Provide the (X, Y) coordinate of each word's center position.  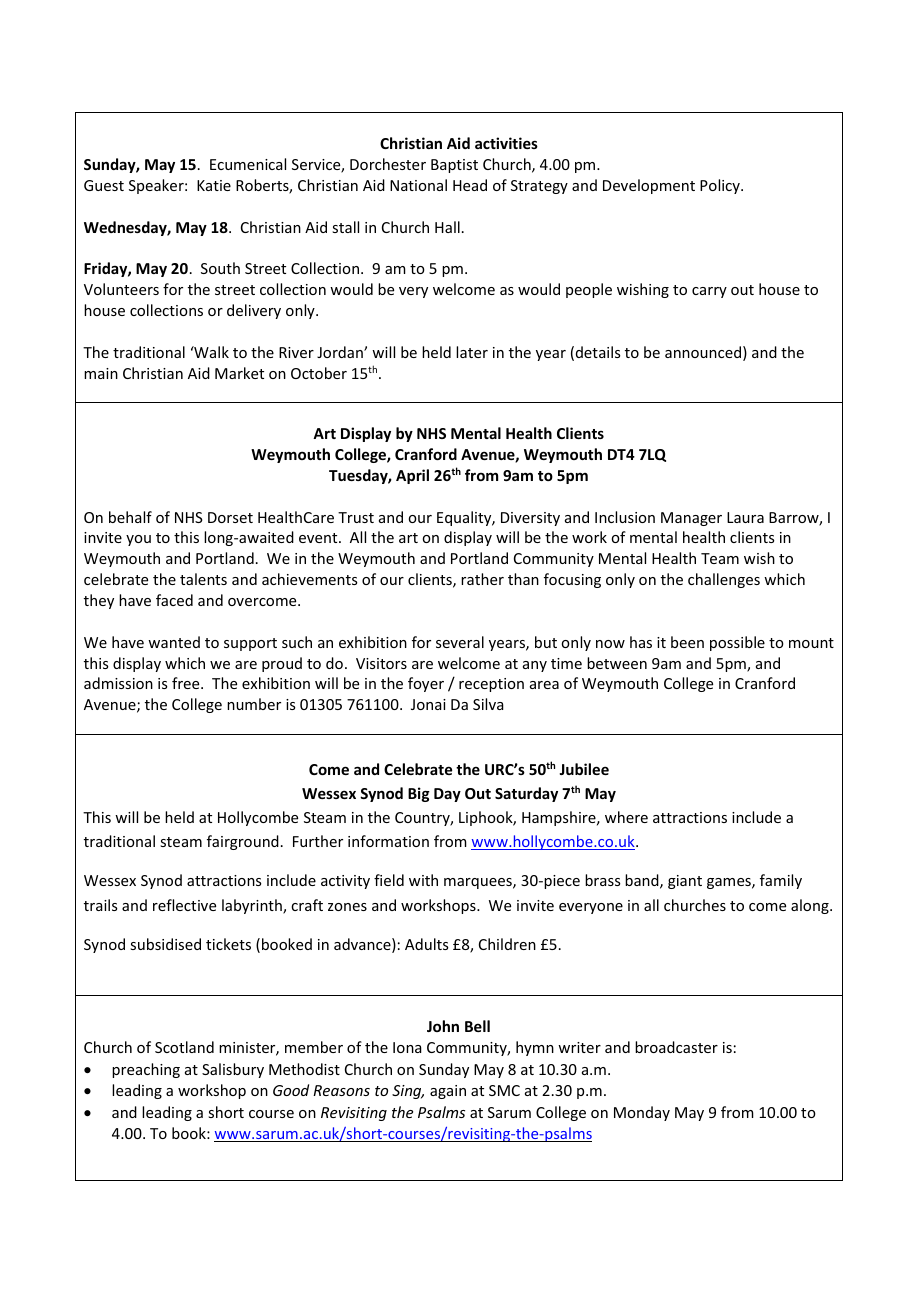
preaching (146, 1070)
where (626, 817)
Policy (721, 186)
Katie (214, 185)
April (412, 476)
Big (419, 794)
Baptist (454, 166)
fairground (243, 842)
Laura (745, 517)
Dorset (230, 517)
